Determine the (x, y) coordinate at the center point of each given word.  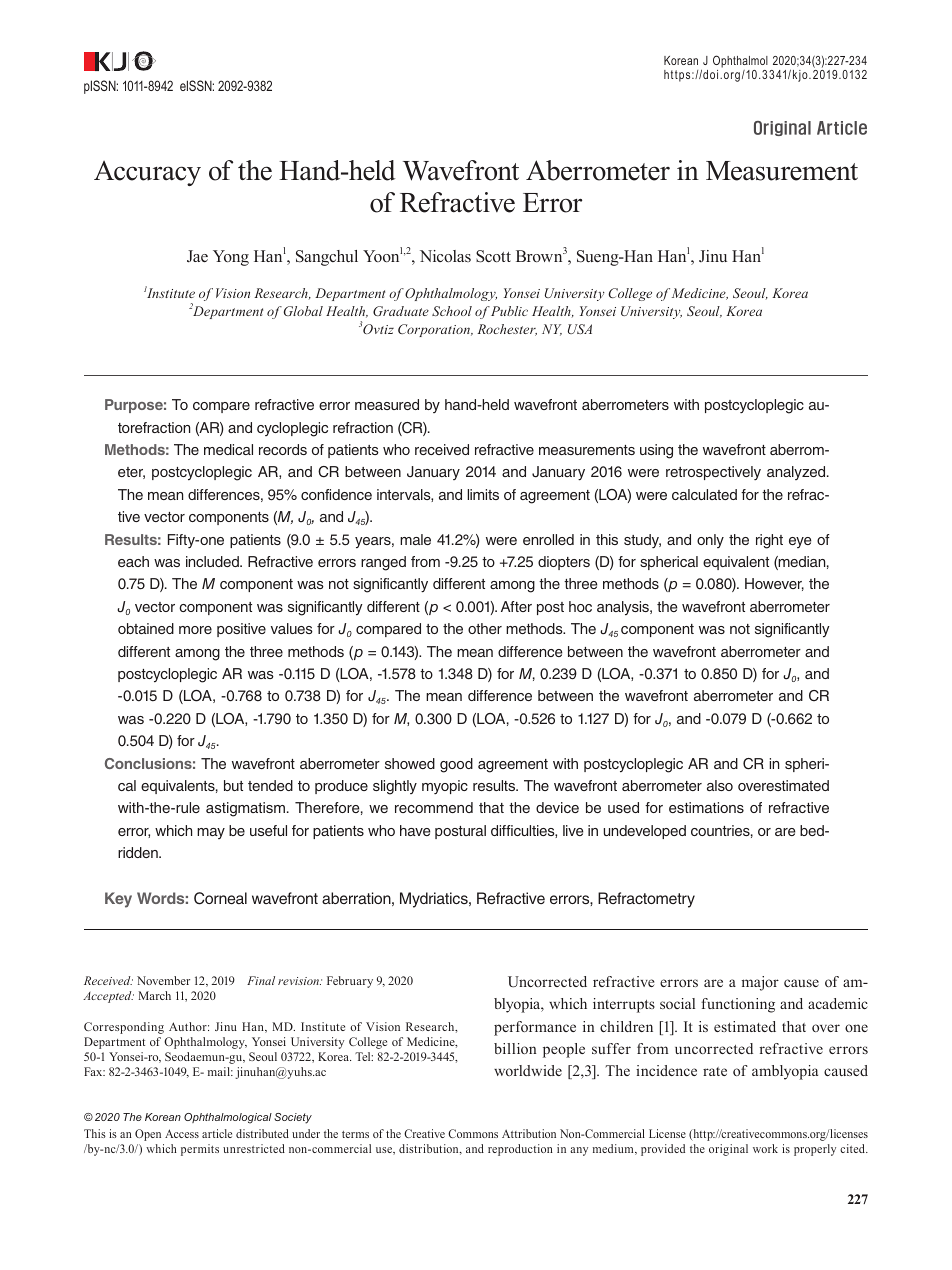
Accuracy (147, 173)
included (213, 561)
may (211, 833)
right (769, 541)
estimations (706, 807)
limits (483, 494)
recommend (434, 807)
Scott (493, 256)
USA (580, 329)
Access (182, 1133)
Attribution (529, 1133)
